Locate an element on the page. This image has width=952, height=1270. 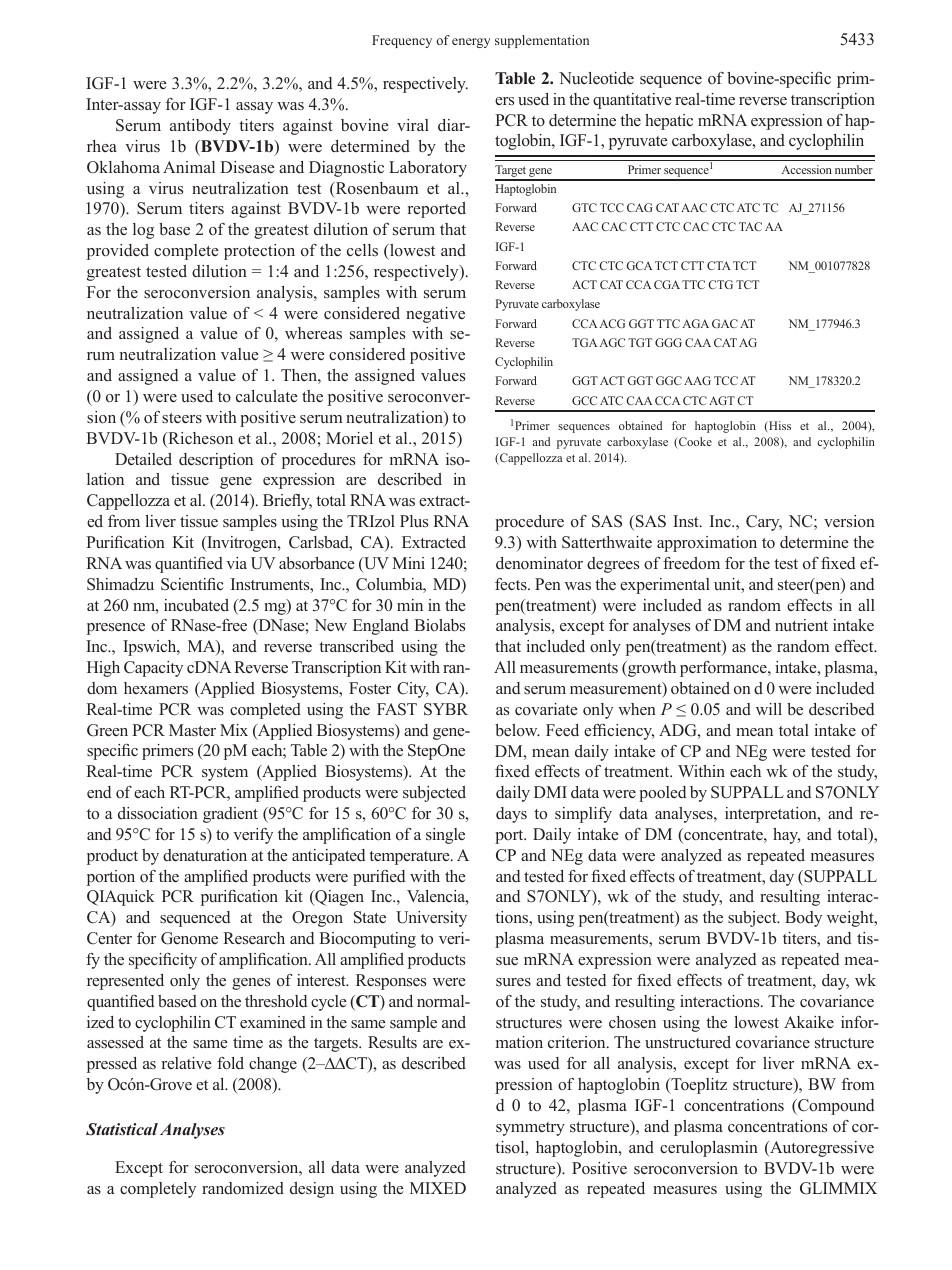
Statistical is located at coordinates (122, 1129).
